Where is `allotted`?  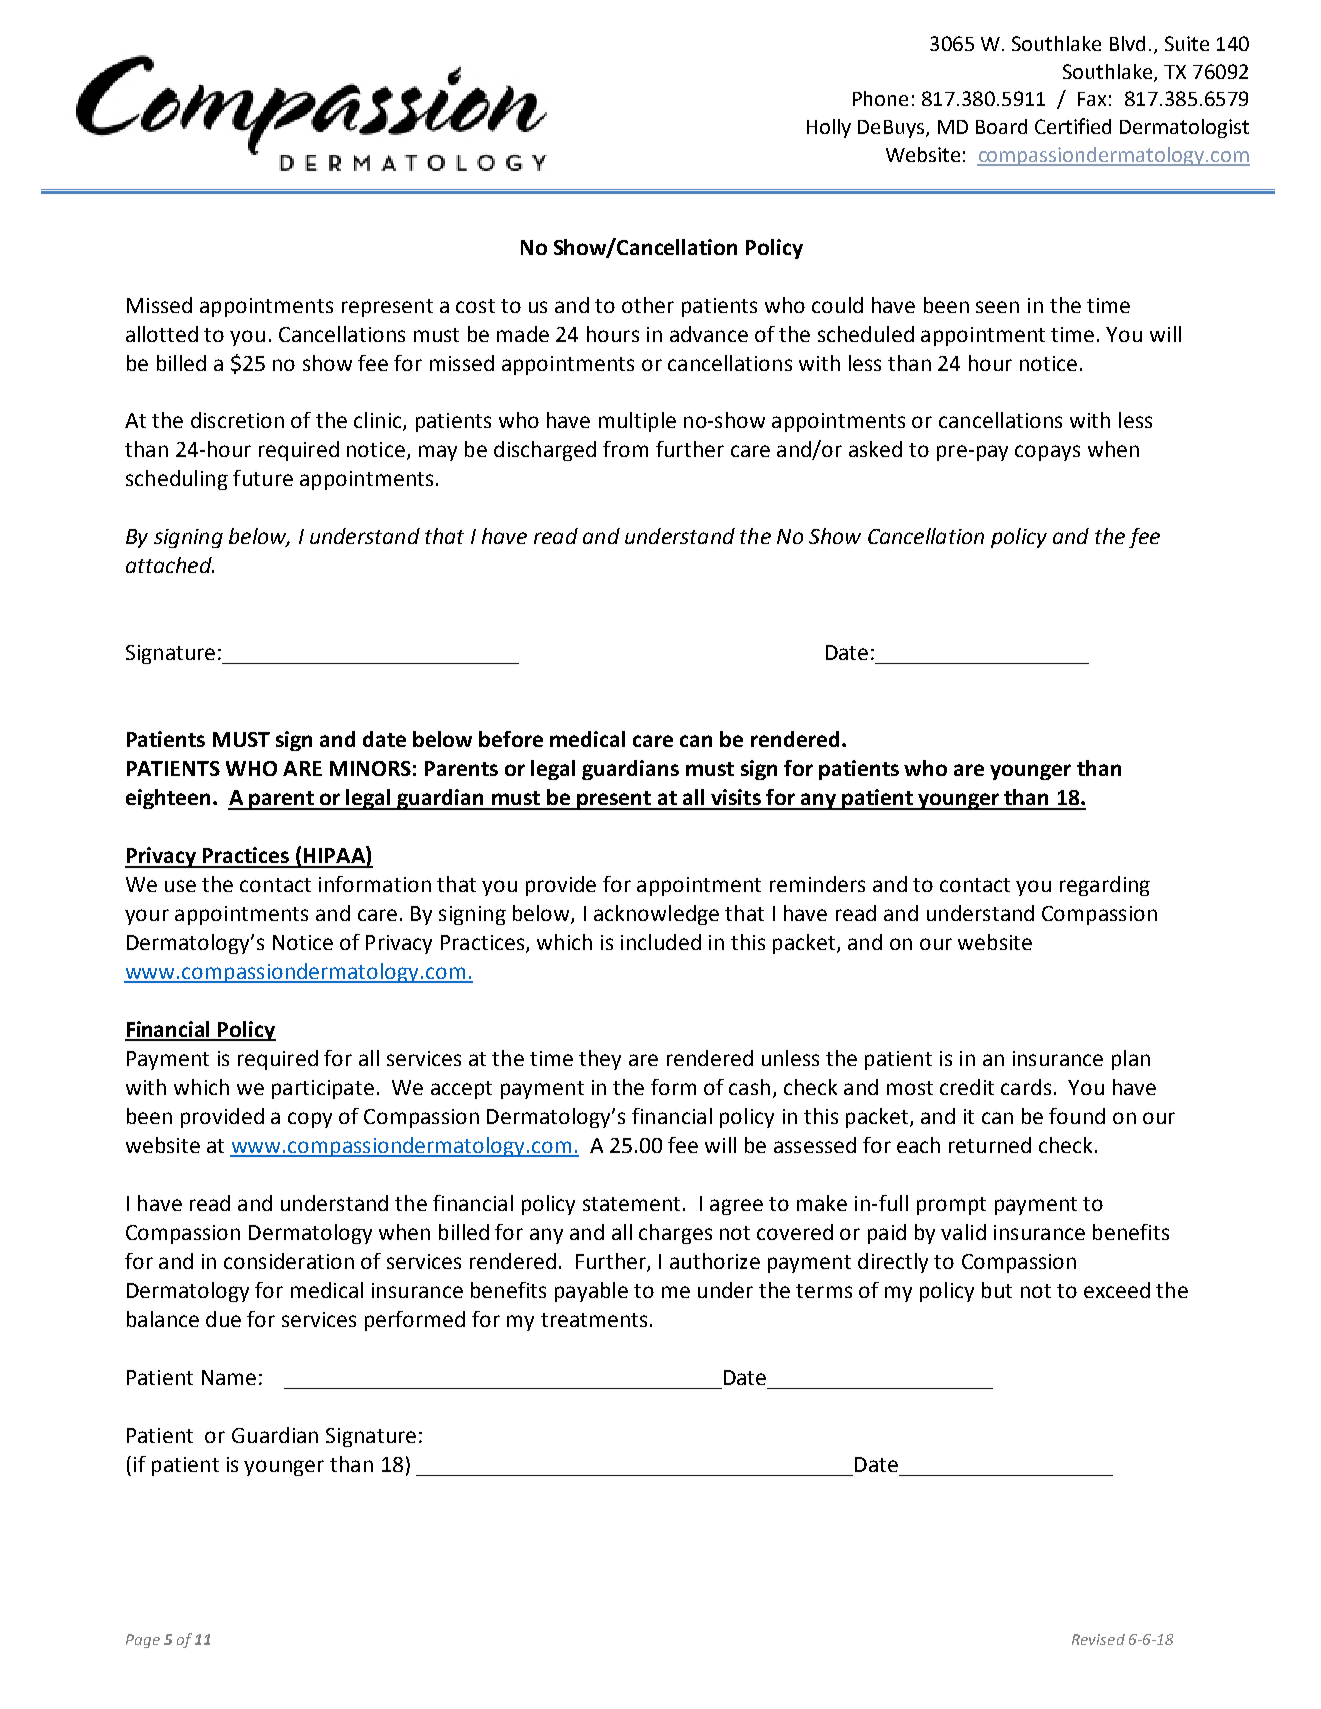
allotted is located at coordinates (162, 334).
